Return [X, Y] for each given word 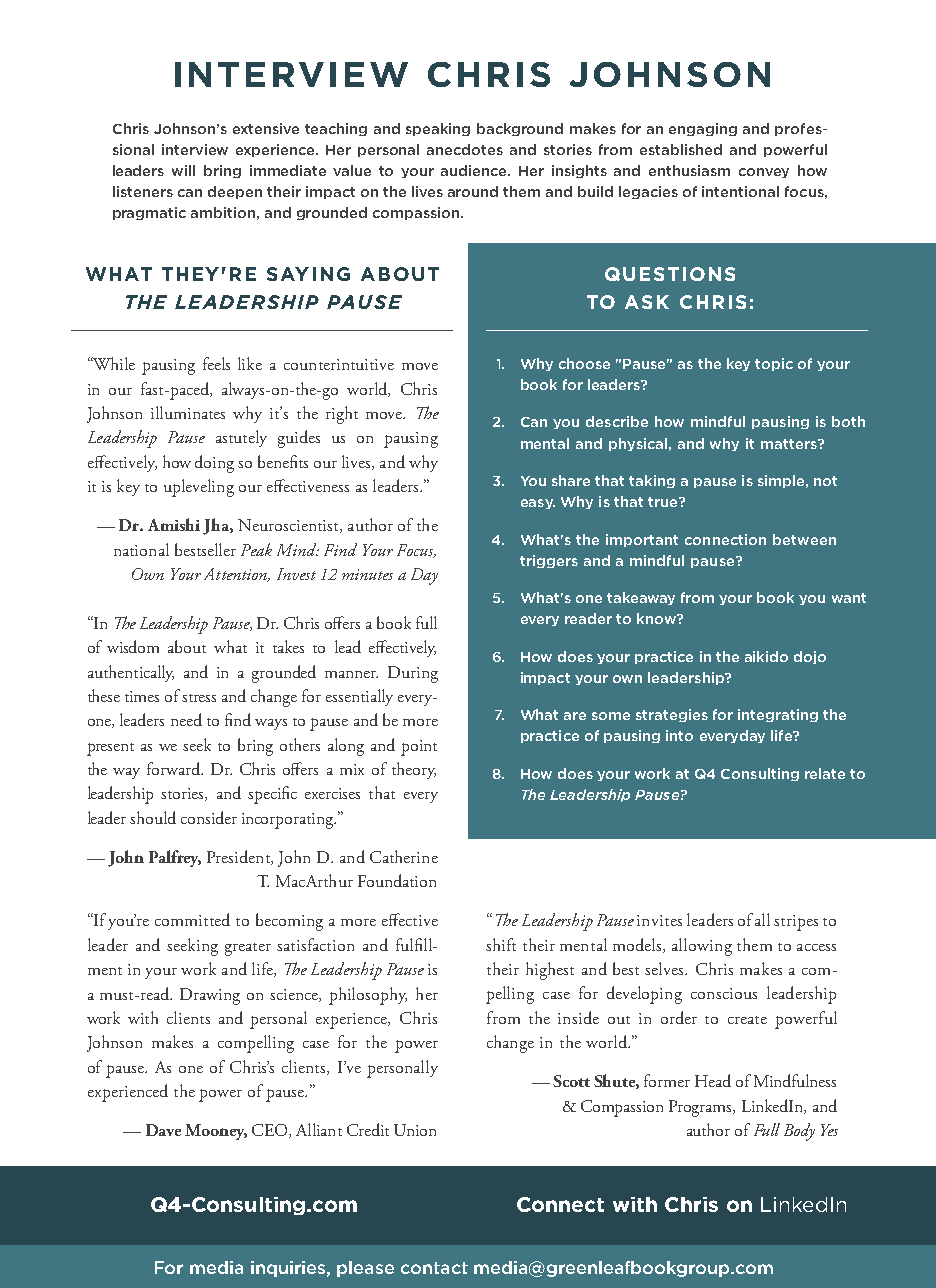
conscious [724, 993]
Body [799, 1132]
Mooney [216, 1132]
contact [434, 1268]
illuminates [188, 412]
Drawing [210, 996]
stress [199, 698]
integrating [778, 715]
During [413, 674]
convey [764, 173]
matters [790, 444]
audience [475, 170]
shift [501, 944]
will [183, 170]
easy [538, 504]
